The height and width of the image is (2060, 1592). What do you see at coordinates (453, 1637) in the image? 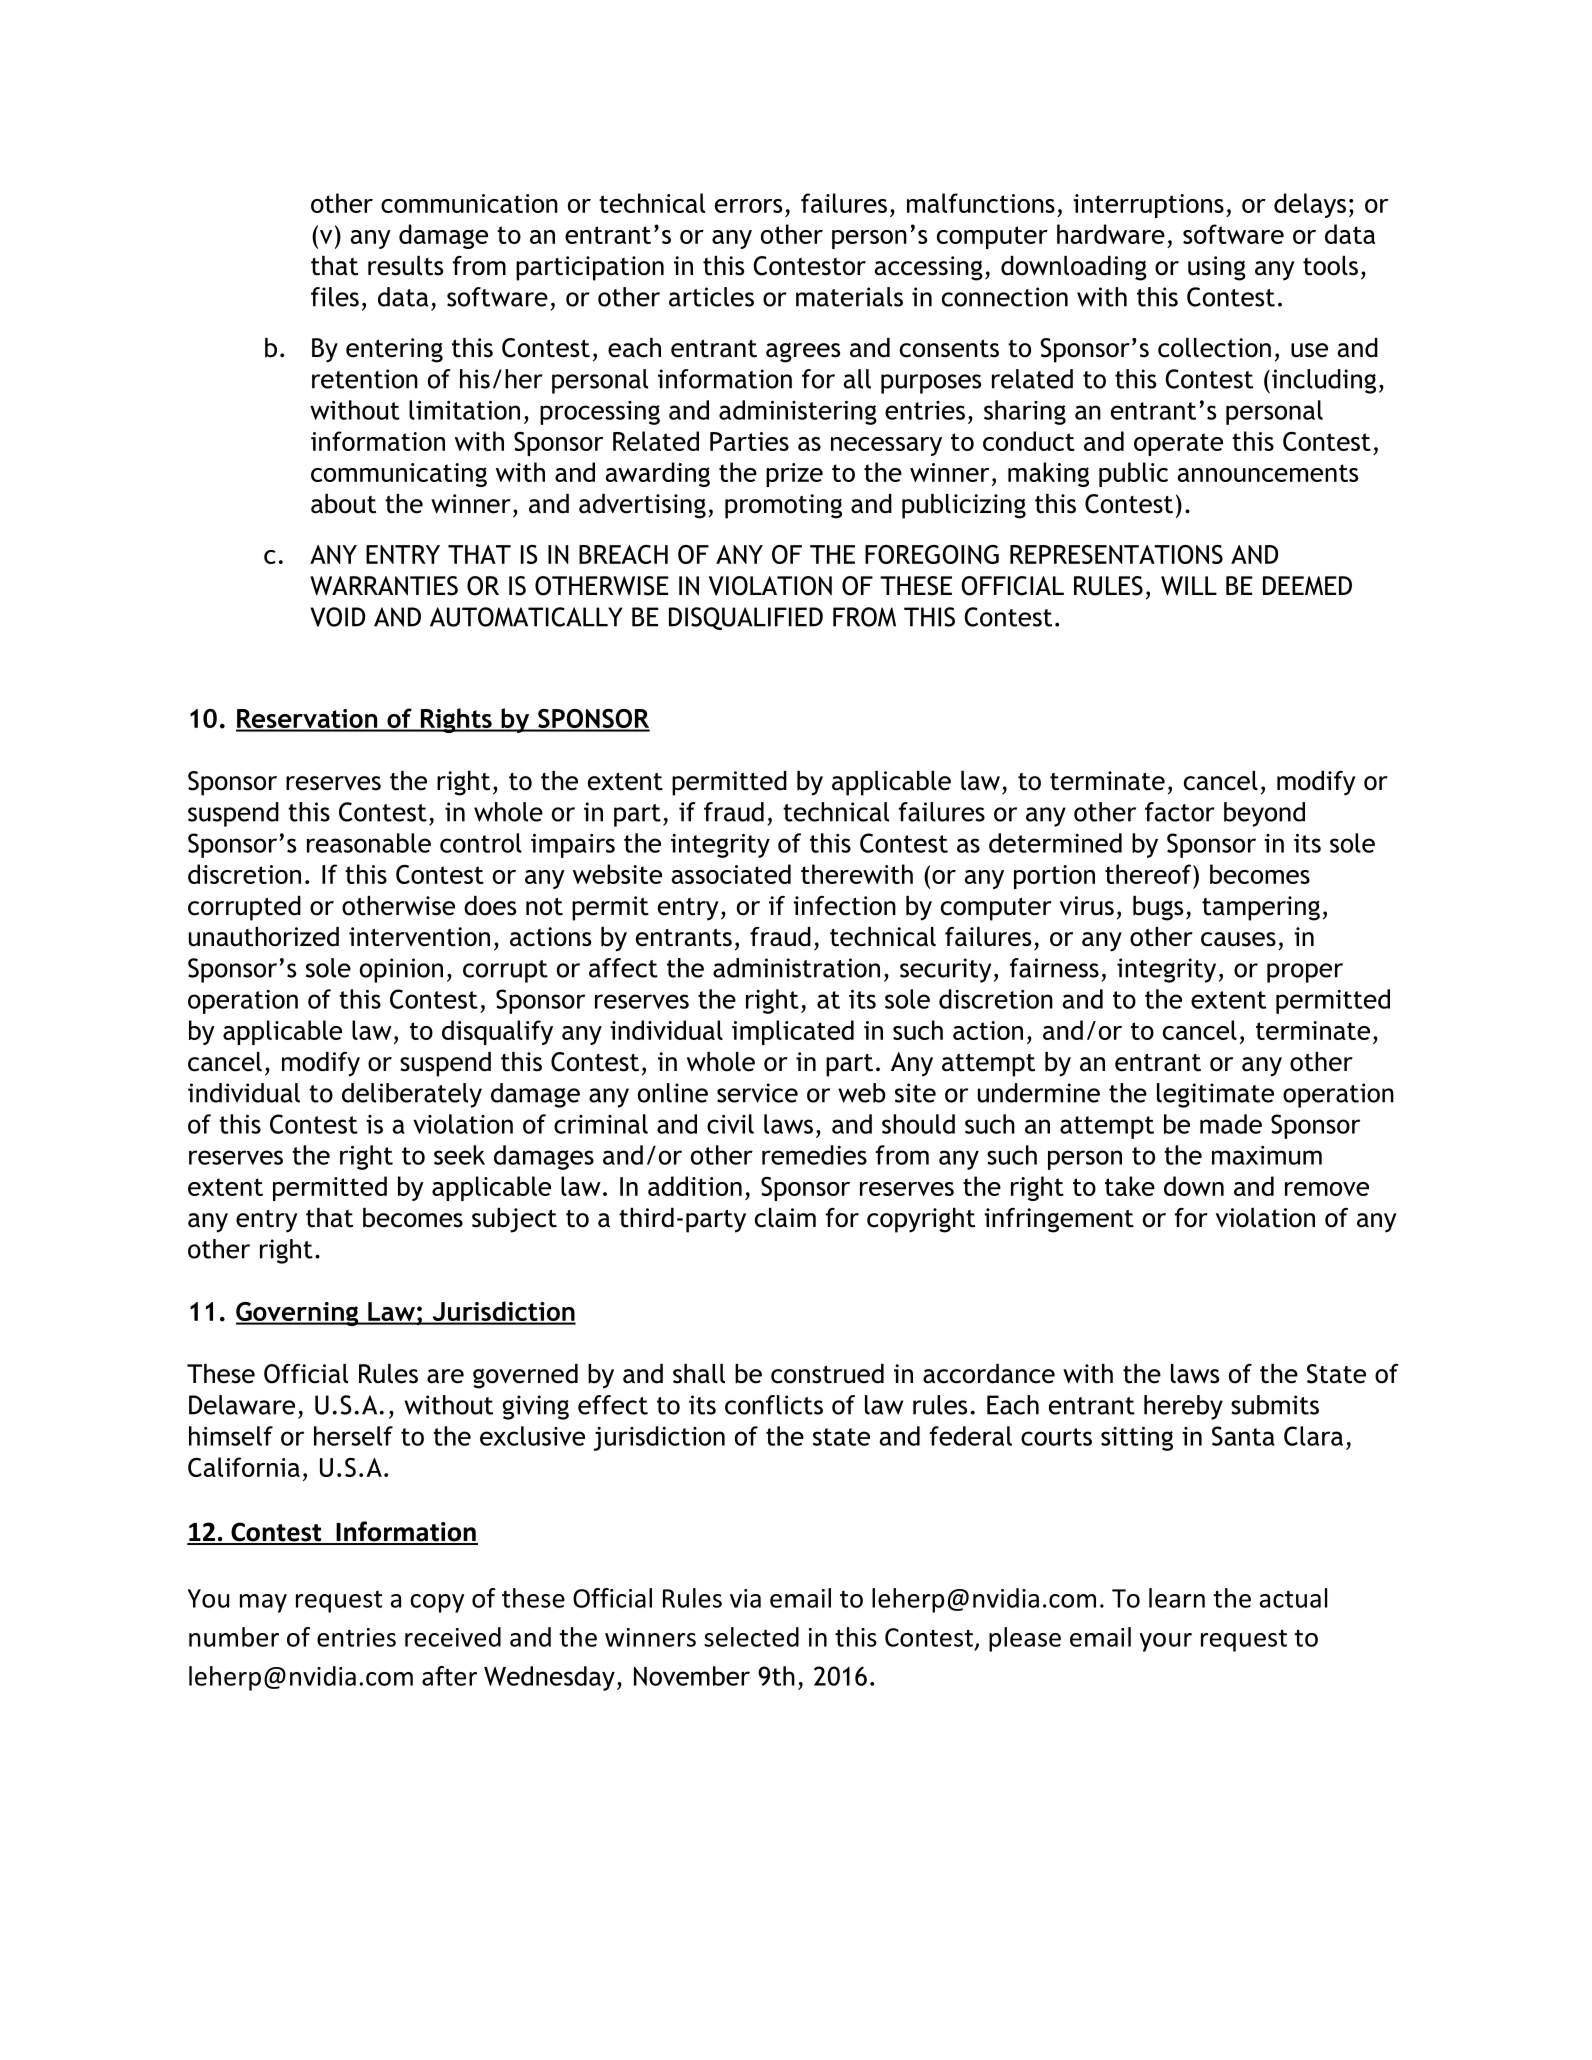
I see `received` at bounding box center [453, 1637].
